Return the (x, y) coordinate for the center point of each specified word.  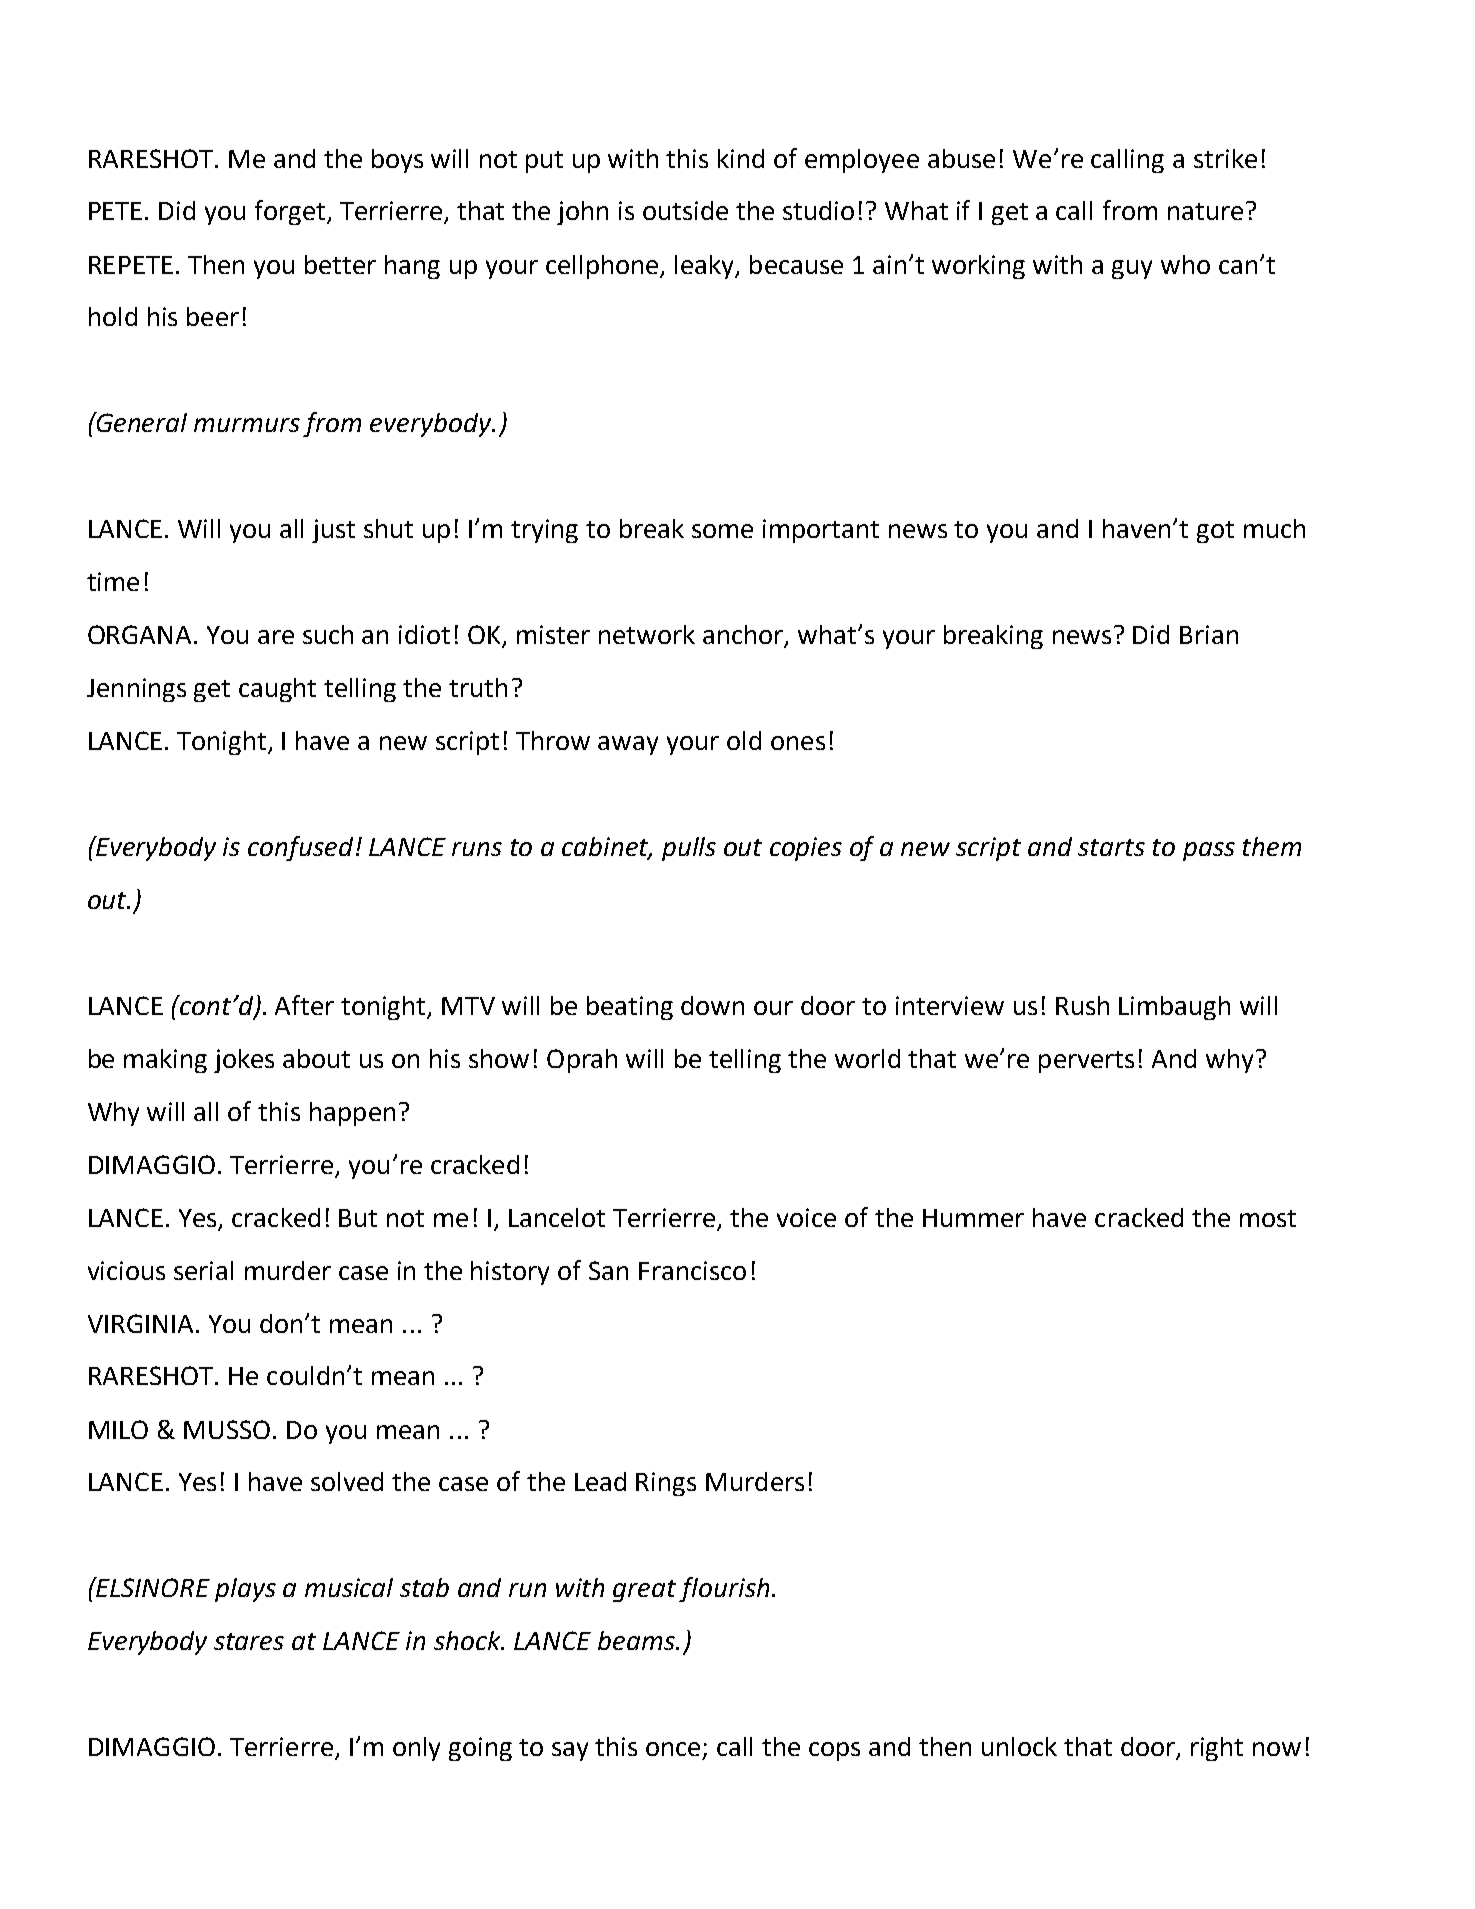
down (712, 1005)
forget (291, 212)
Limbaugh (1174, 1008)
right (1217, 1749)
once (675, 1750)
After (304, 1005)
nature (1205, 211)
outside (685, 210)
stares (249, 1641)
